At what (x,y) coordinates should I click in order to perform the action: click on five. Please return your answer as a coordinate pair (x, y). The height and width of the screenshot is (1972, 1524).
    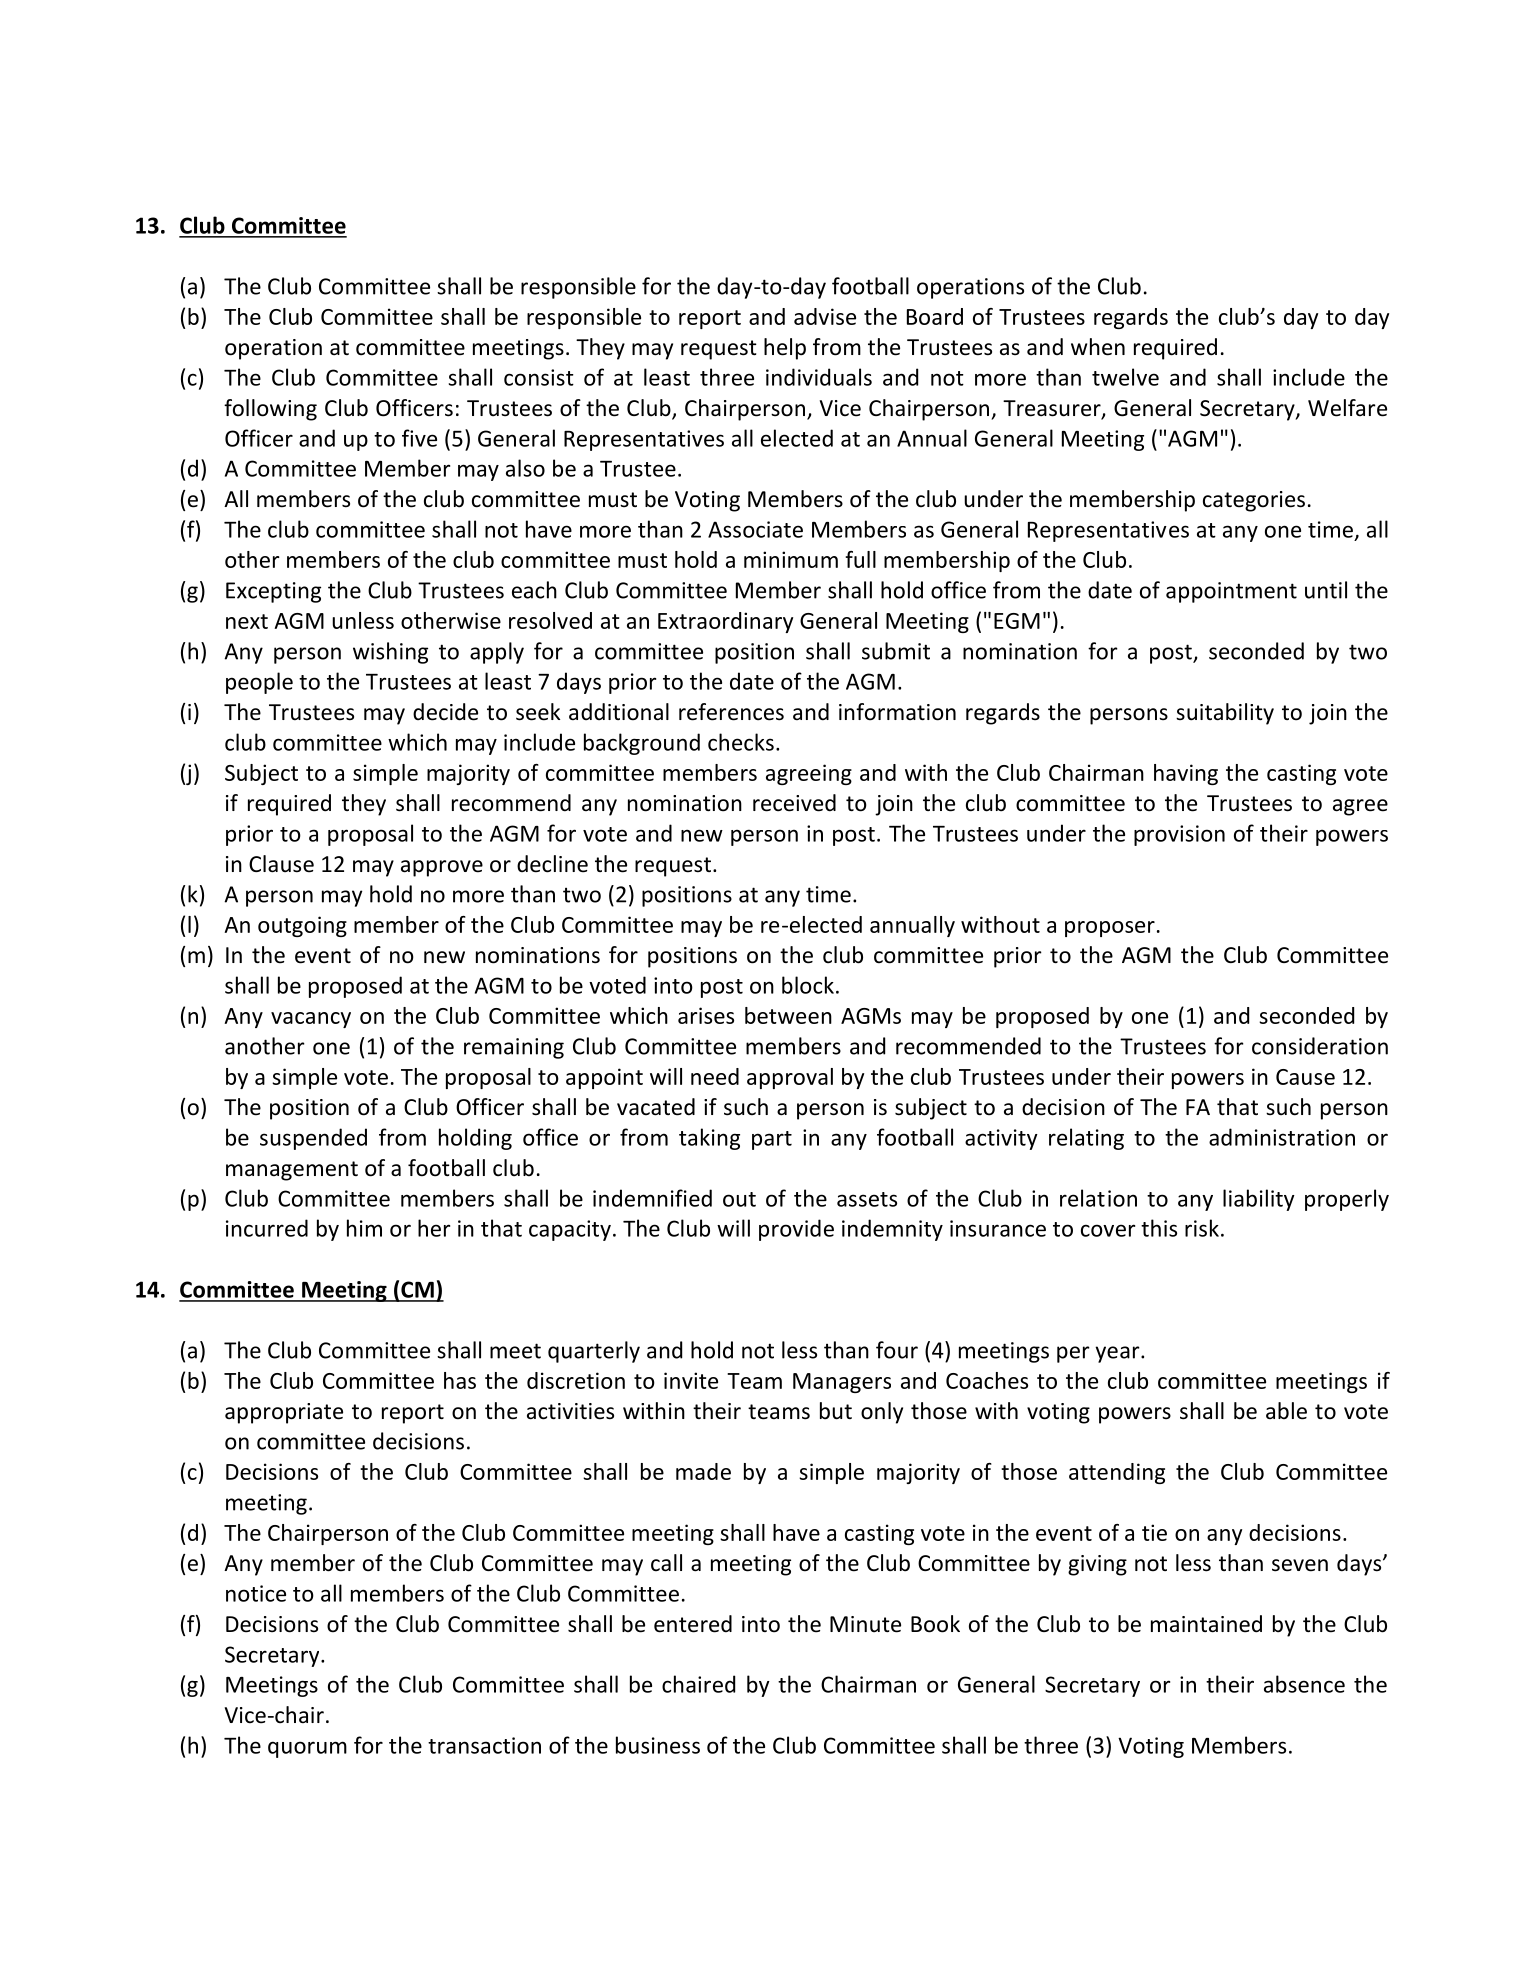
    Looking at the image, I should click on (419, 438).
